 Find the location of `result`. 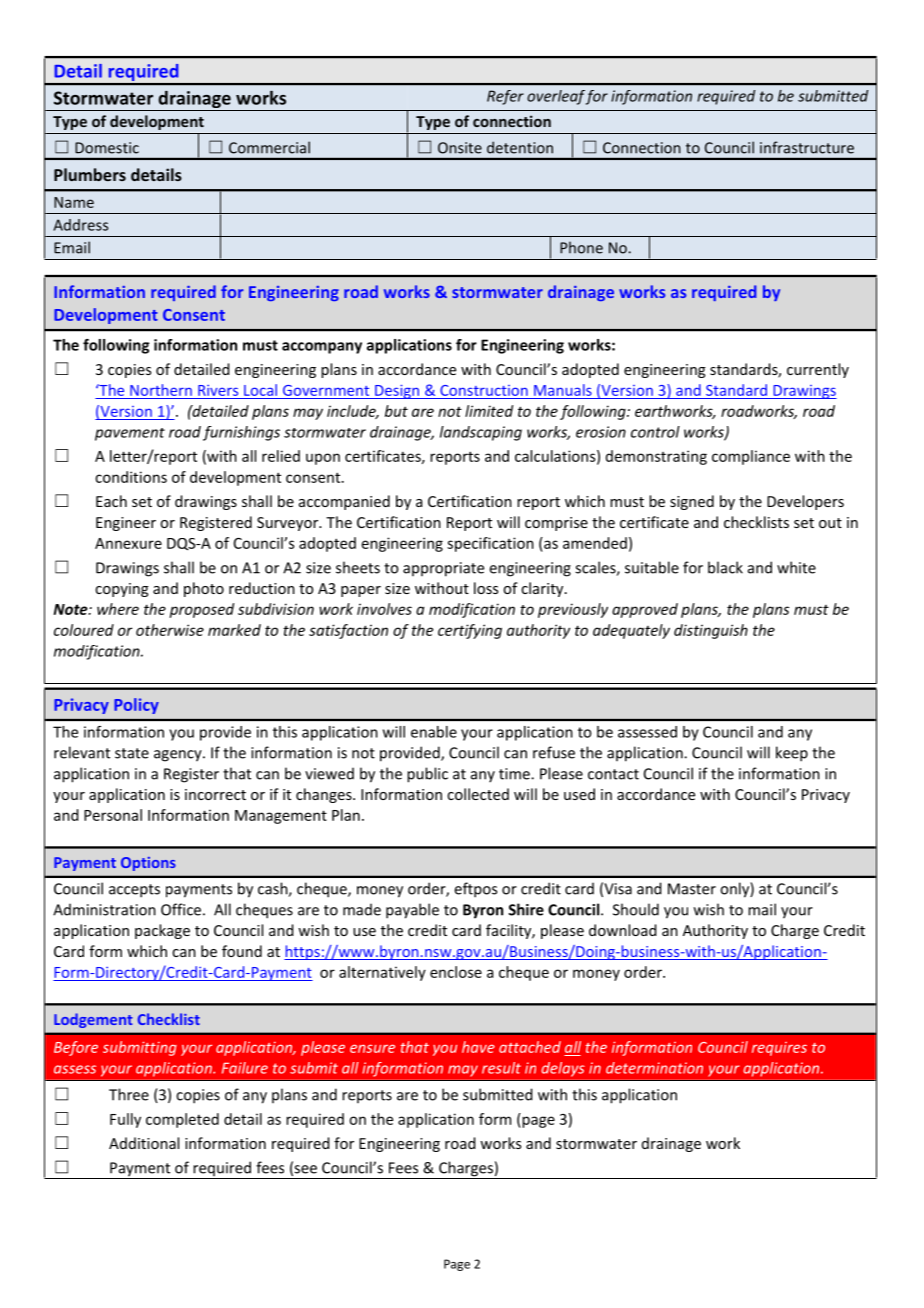

result is located at coordinates (501, 1068).
